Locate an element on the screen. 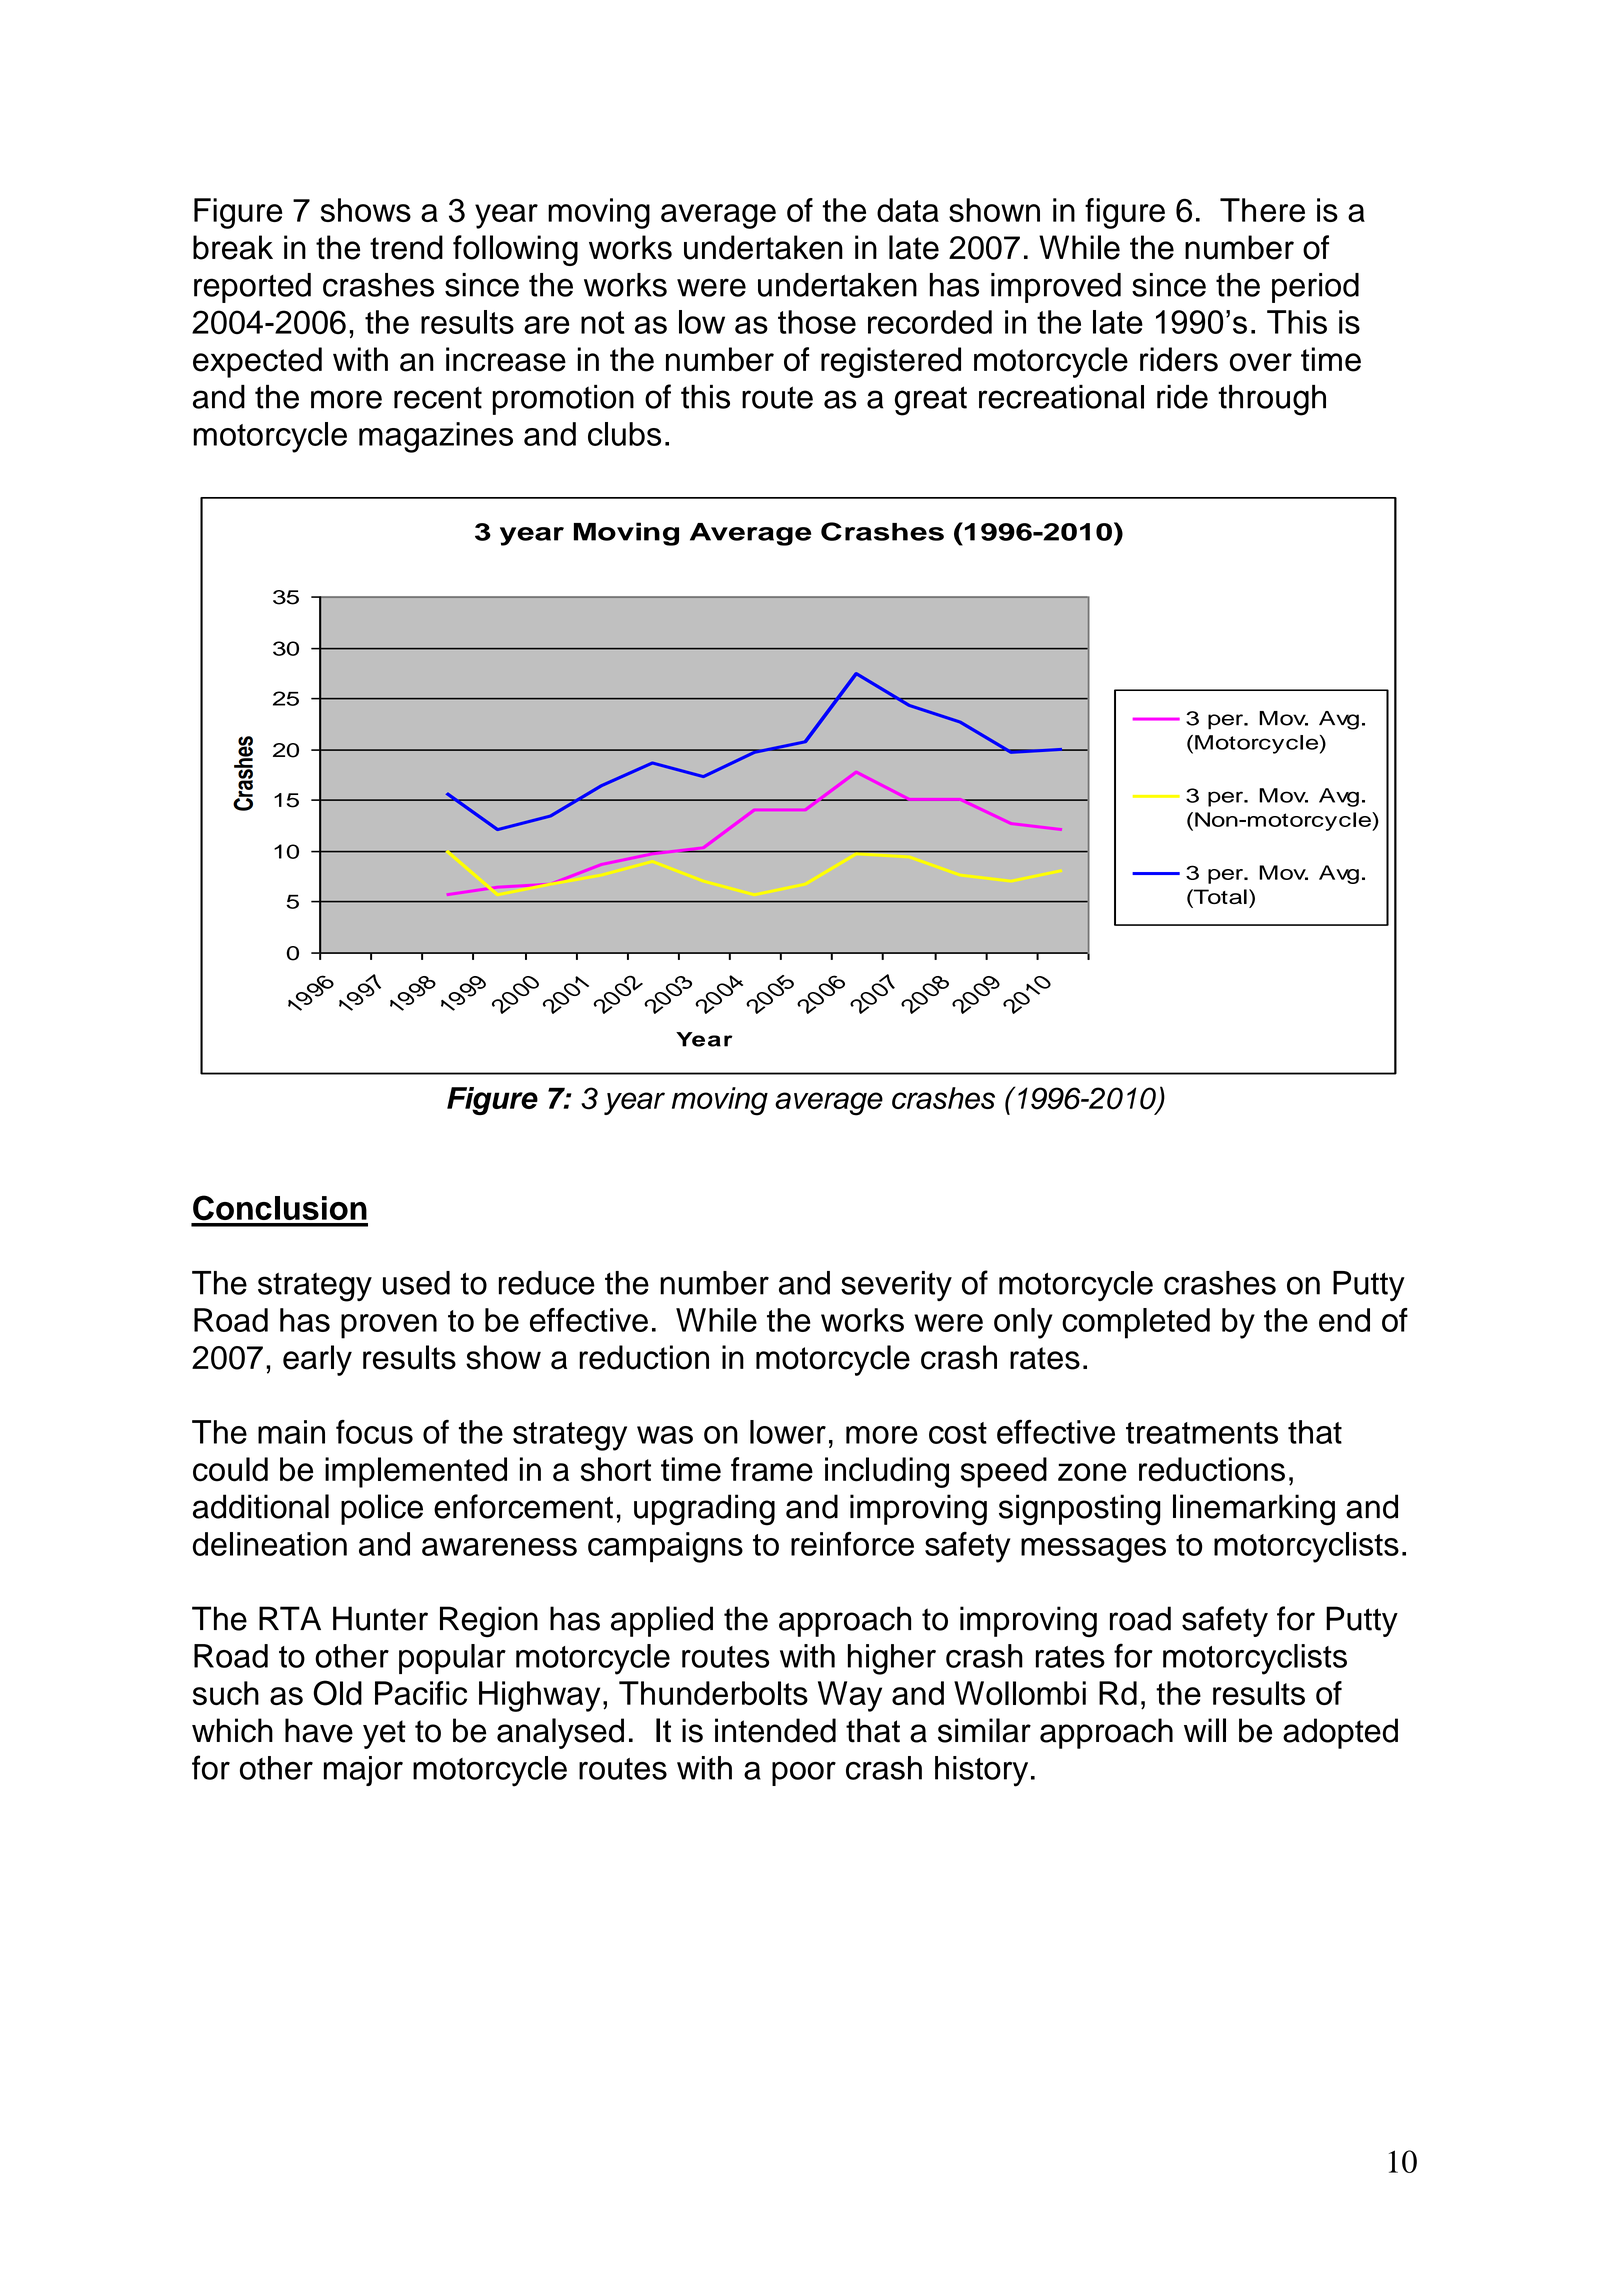 This screenshot has width=1609, height=2276. There is located at coordinates (1262, 210).
